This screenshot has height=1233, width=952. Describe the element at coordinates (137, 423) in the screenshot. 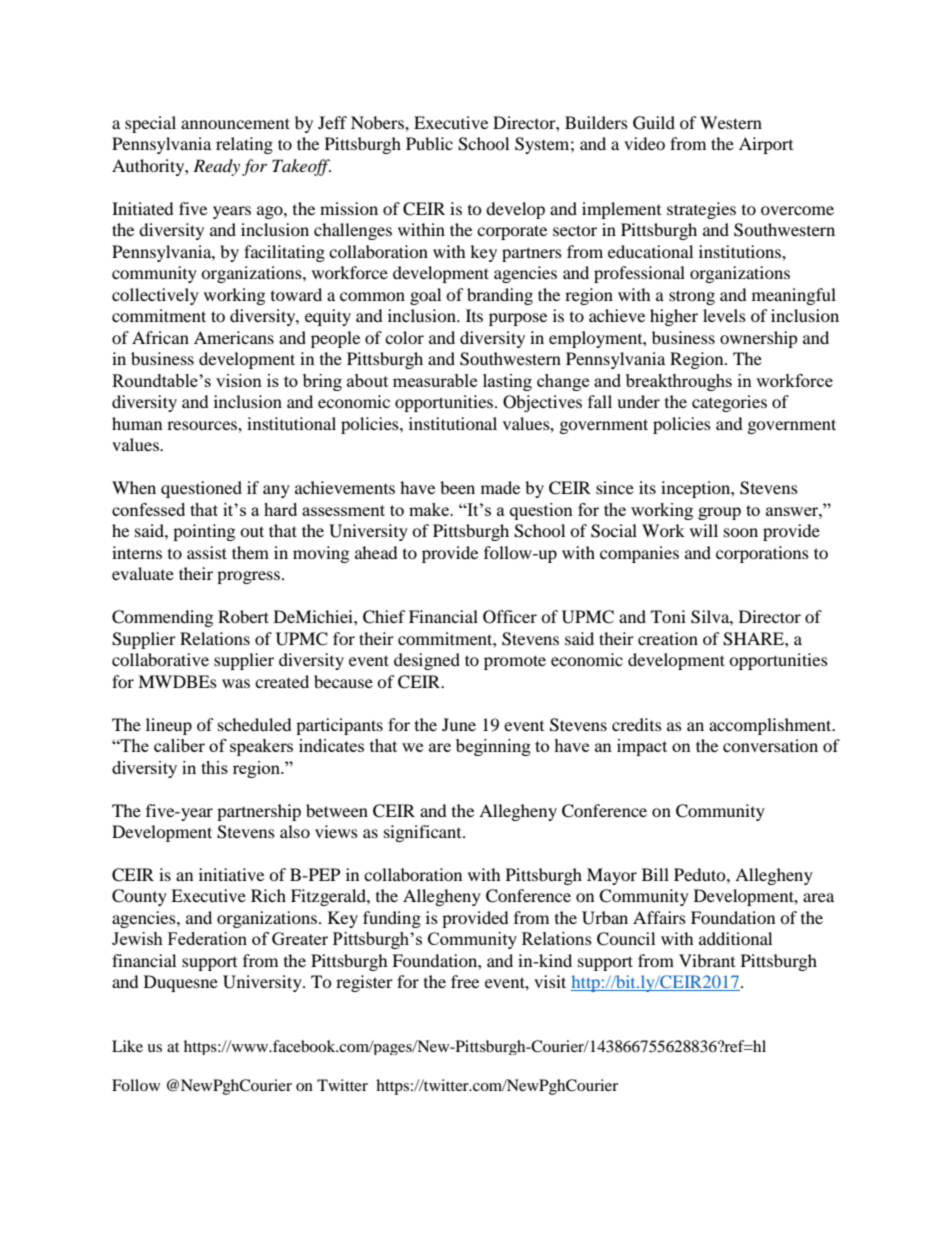

I see `human` at that location.
